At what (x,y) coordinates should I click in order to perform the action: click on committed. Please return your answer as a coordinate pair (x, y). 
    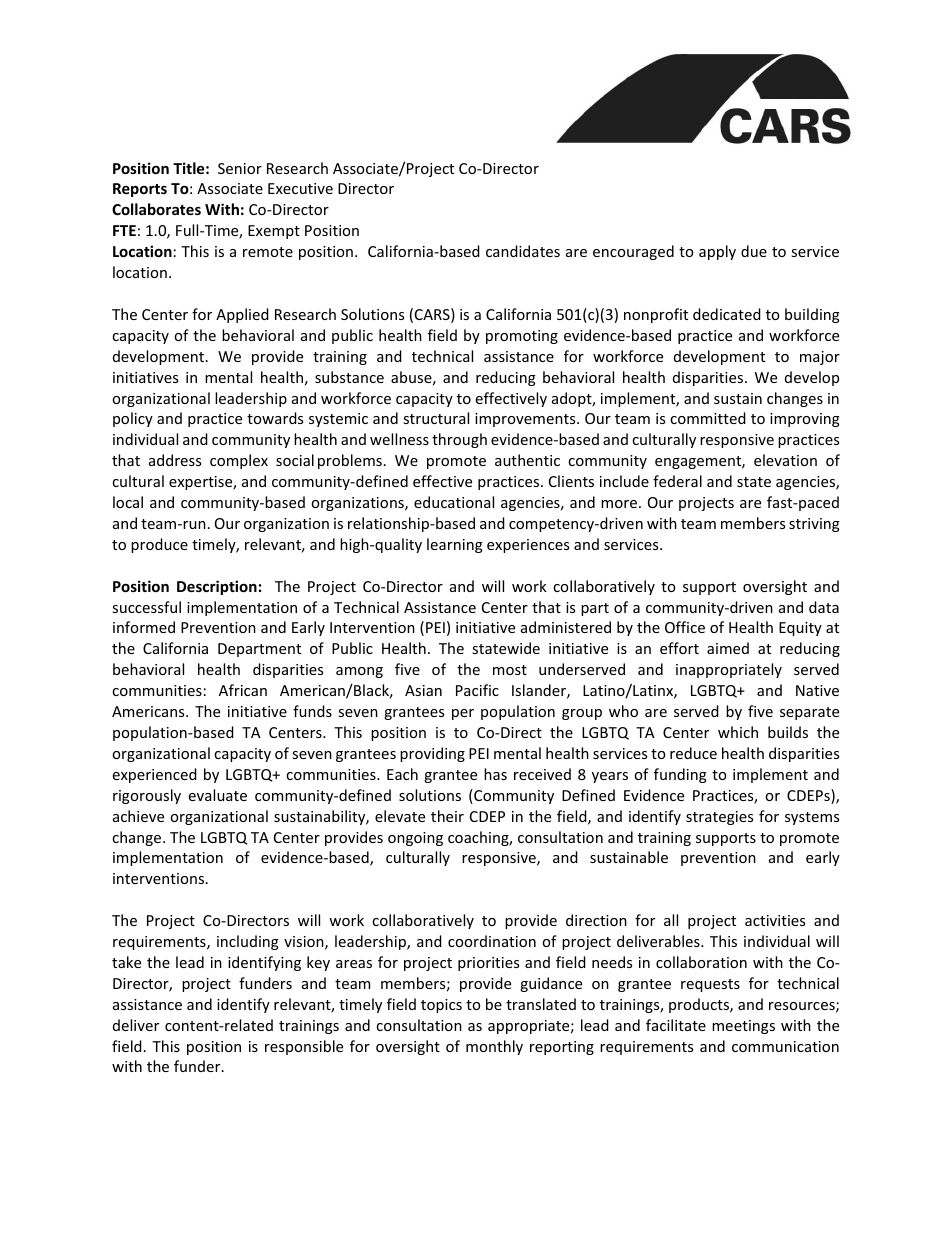
    Looking at the image, I should click on (708, 418).
